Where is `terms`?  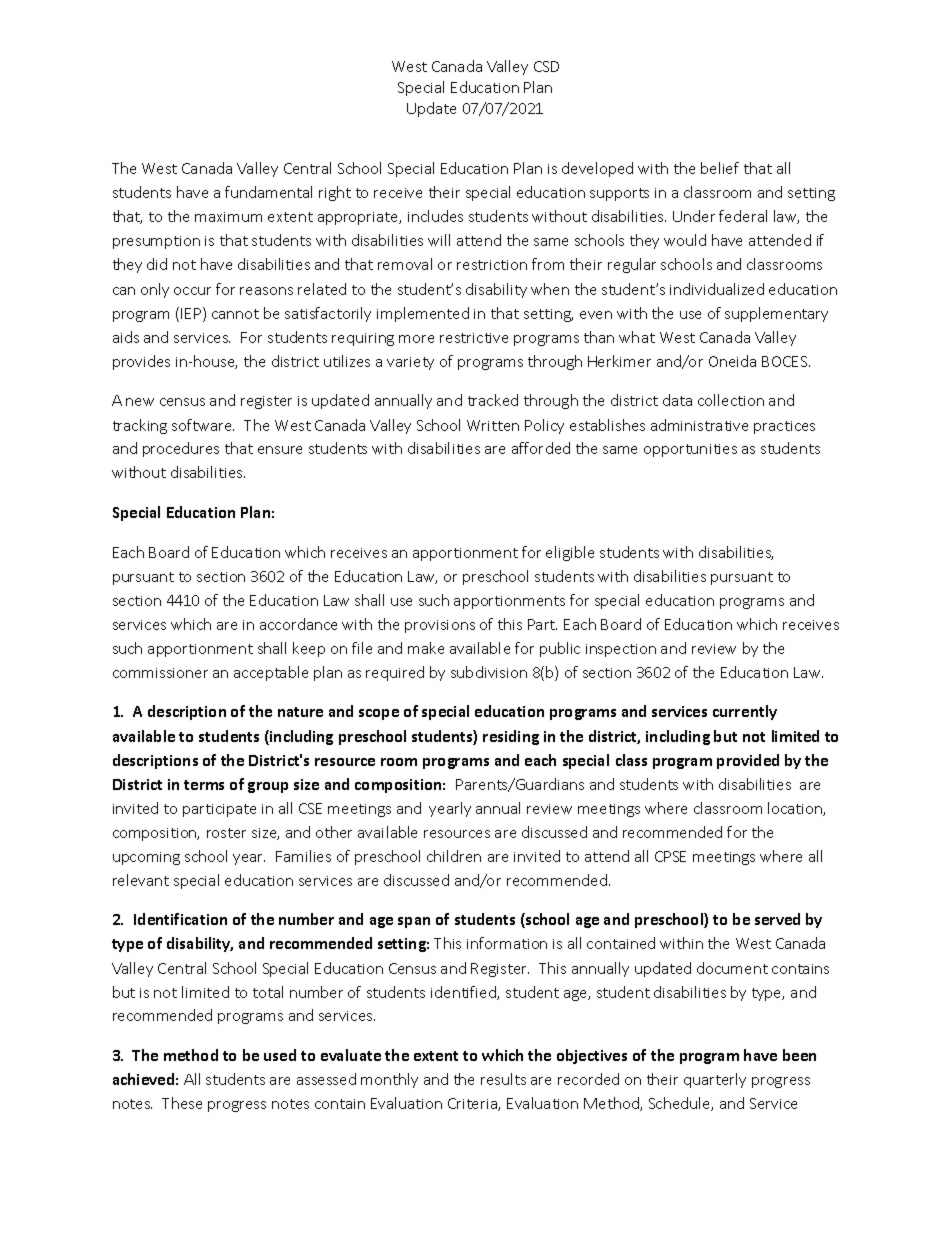 terms is located at coordinates (204, 785).
